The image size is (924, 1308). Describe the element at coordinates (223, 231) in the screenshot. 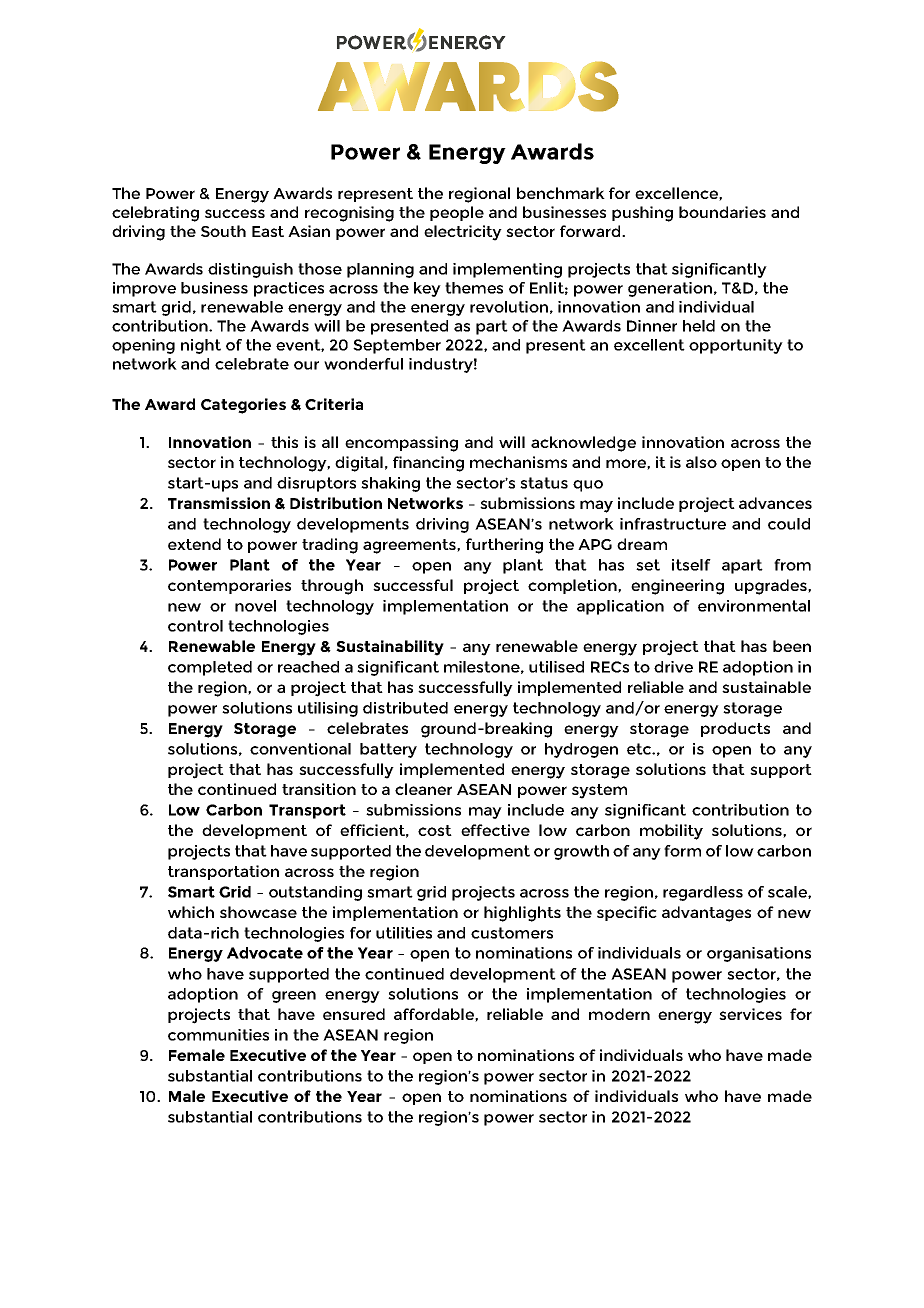

I see `South` at that location.
